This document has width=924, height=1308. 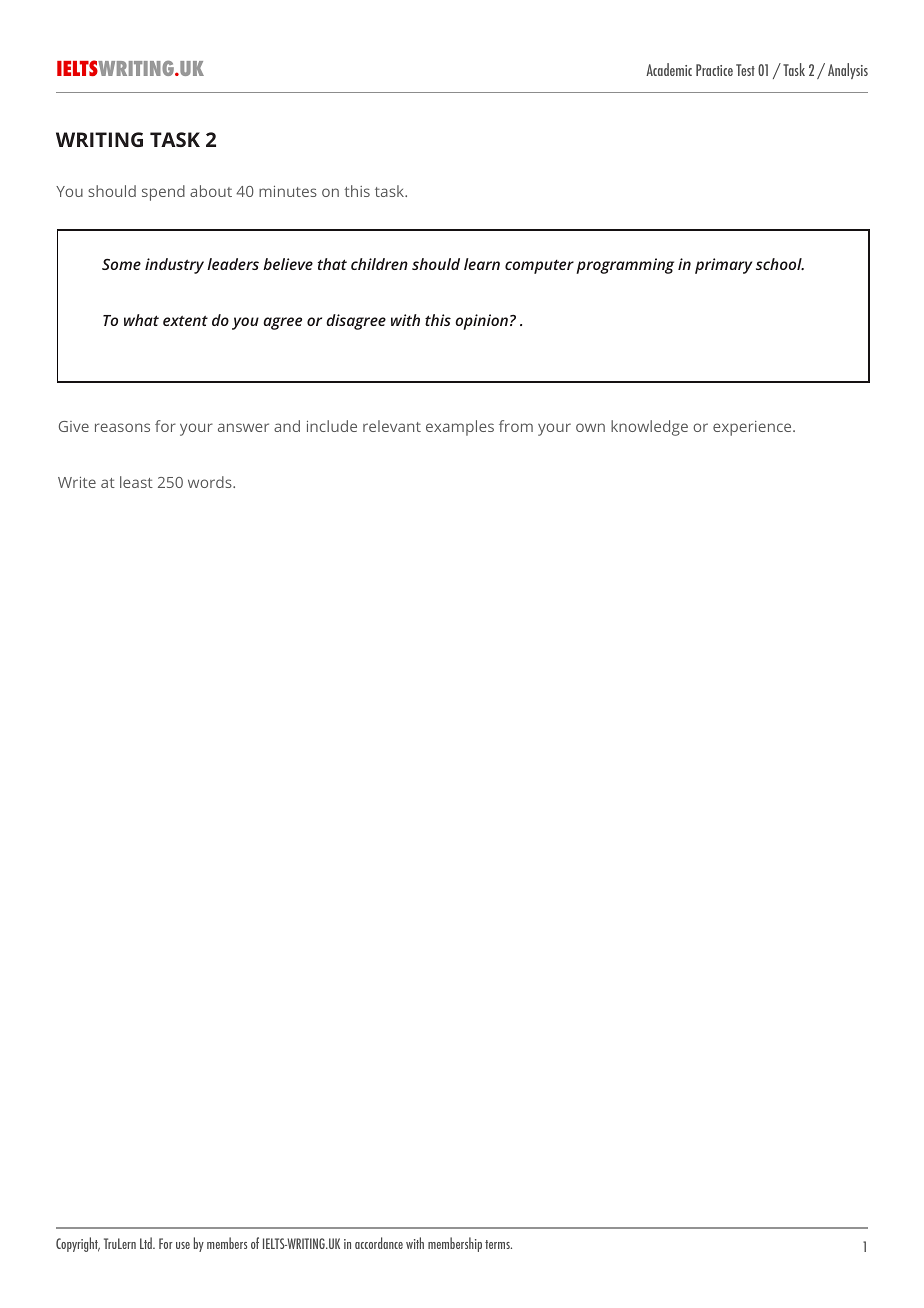 What do you see at coordinates (379, 1243) in the document?
I see `accordance` at bounding box center [379, 1243].
